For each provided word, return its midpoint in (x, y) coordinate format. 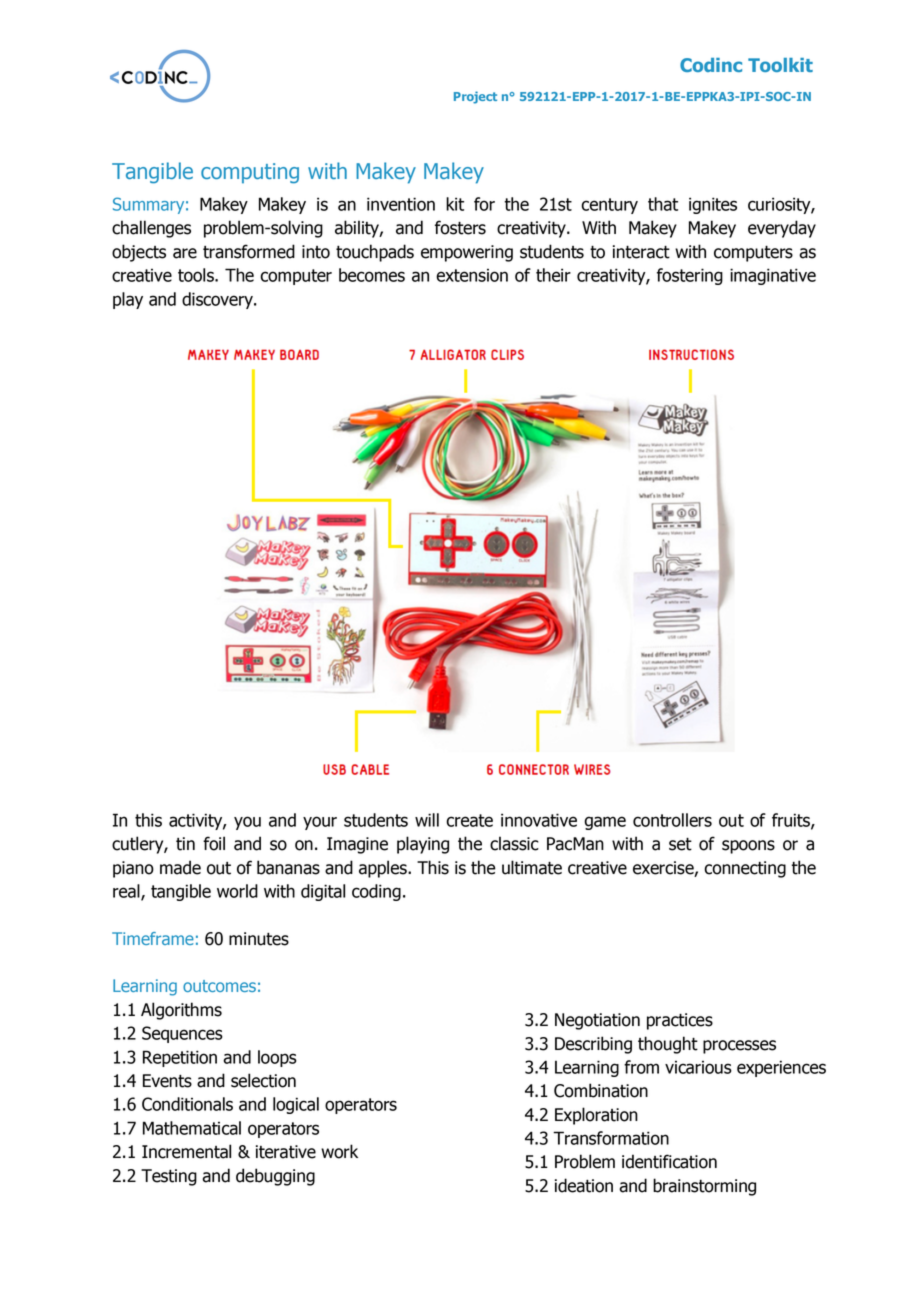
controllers (672, 820)
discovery (218, 300)
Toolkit (780, 65)
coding (376, 892)
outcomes (219, 986)
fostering (690, 276)
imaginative (773, 276)
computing (250, 173)
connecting (745, 869)
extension (472, 275)
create (469, 820)
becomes (372, 275)
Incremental (186, 1151)
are (185, 253)
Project (475, 97)
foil (214, 843)
